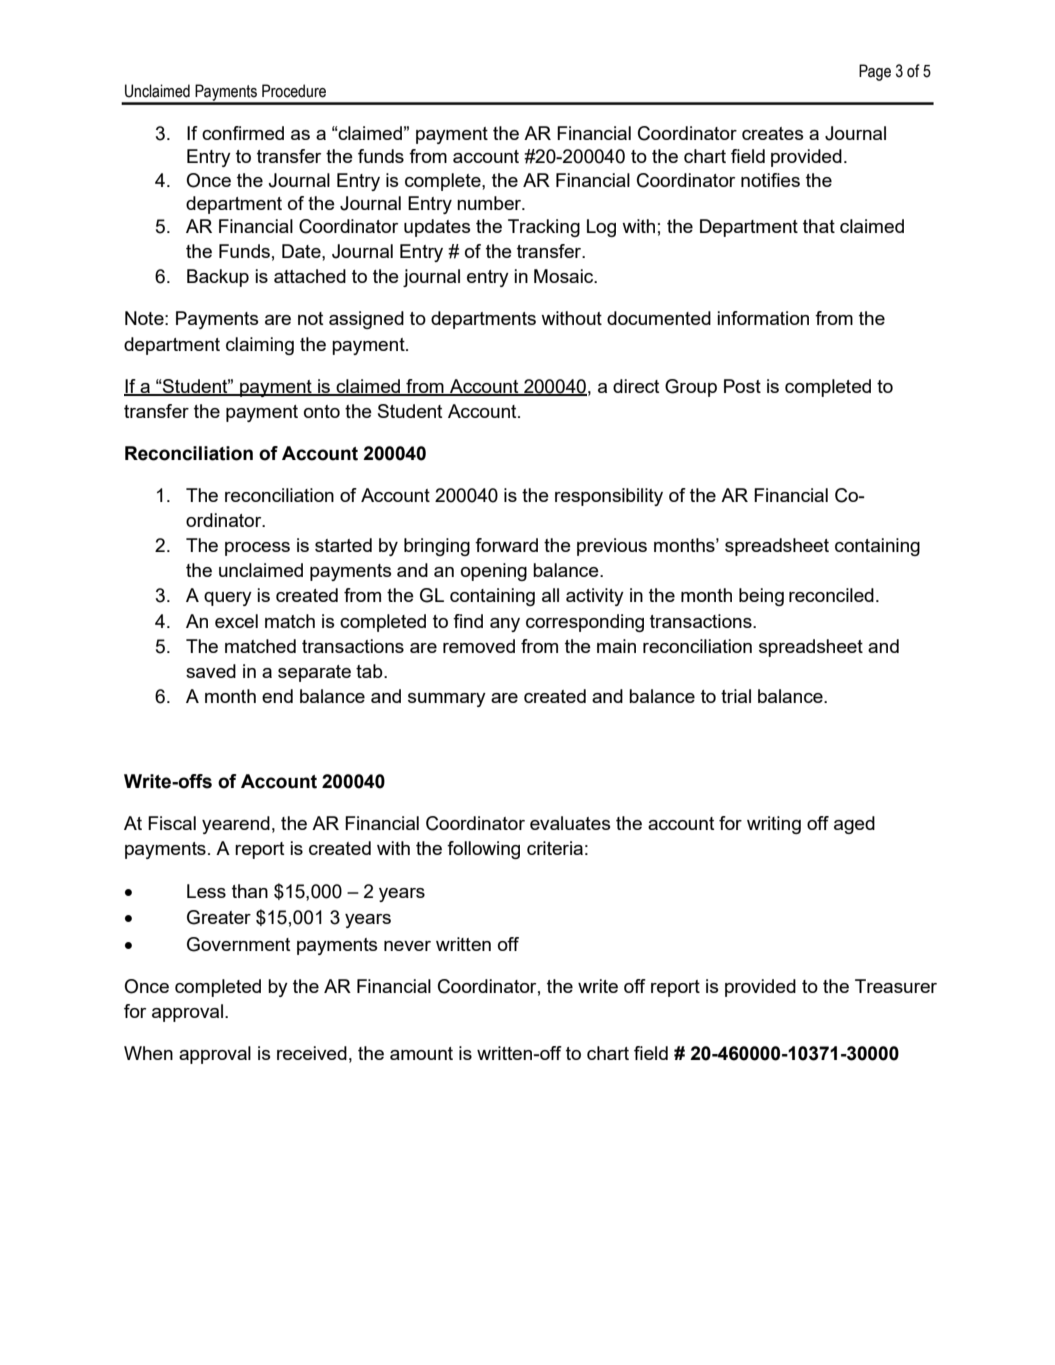 This screenshot has width=1055, height=1365. Describe the element at coordinates (763, 318) in the screenshot. I see `information` at that location.
